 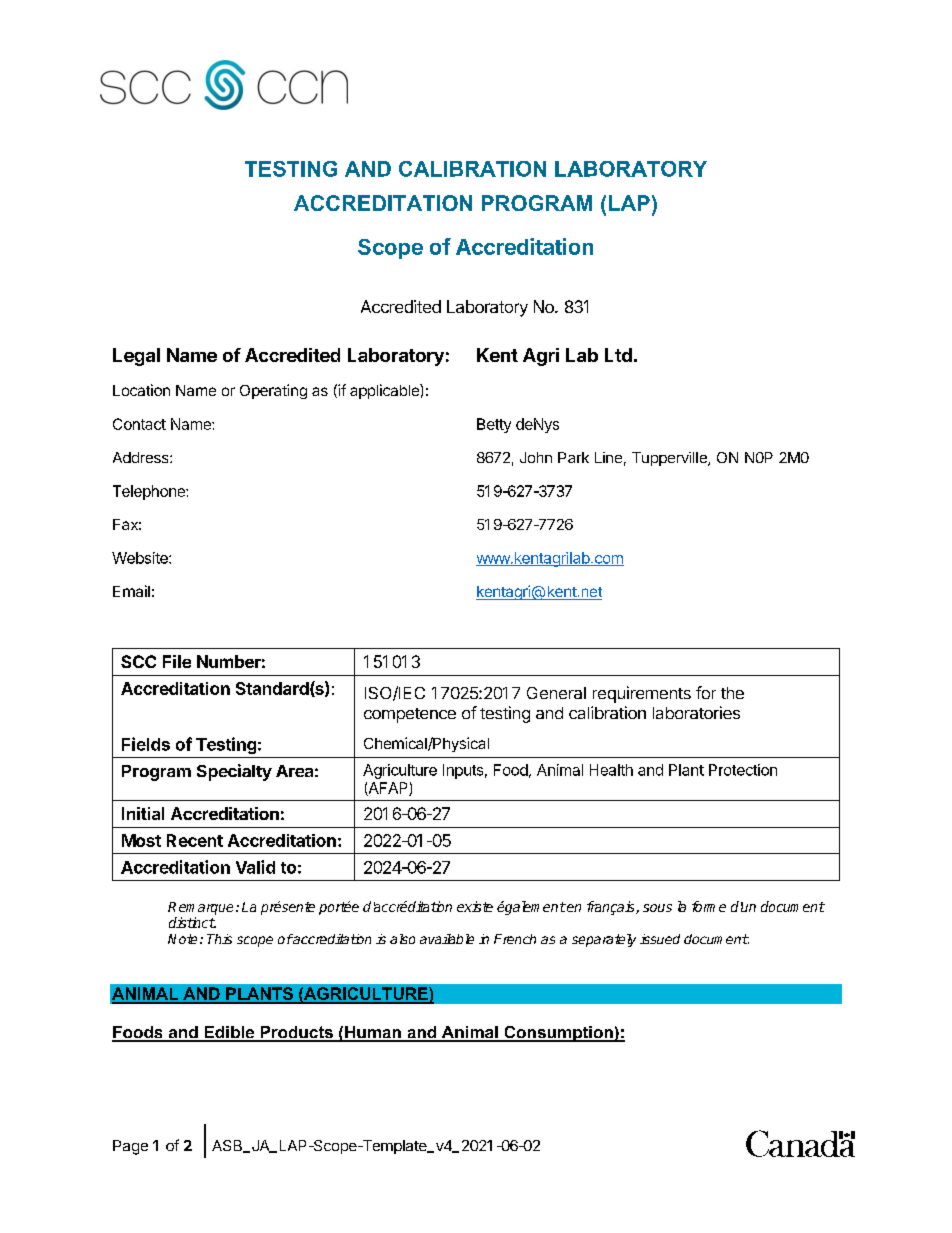 What do you see at coordinates (385, 391) in the page?
I see `applicable` at bounding box center [385, 391].
